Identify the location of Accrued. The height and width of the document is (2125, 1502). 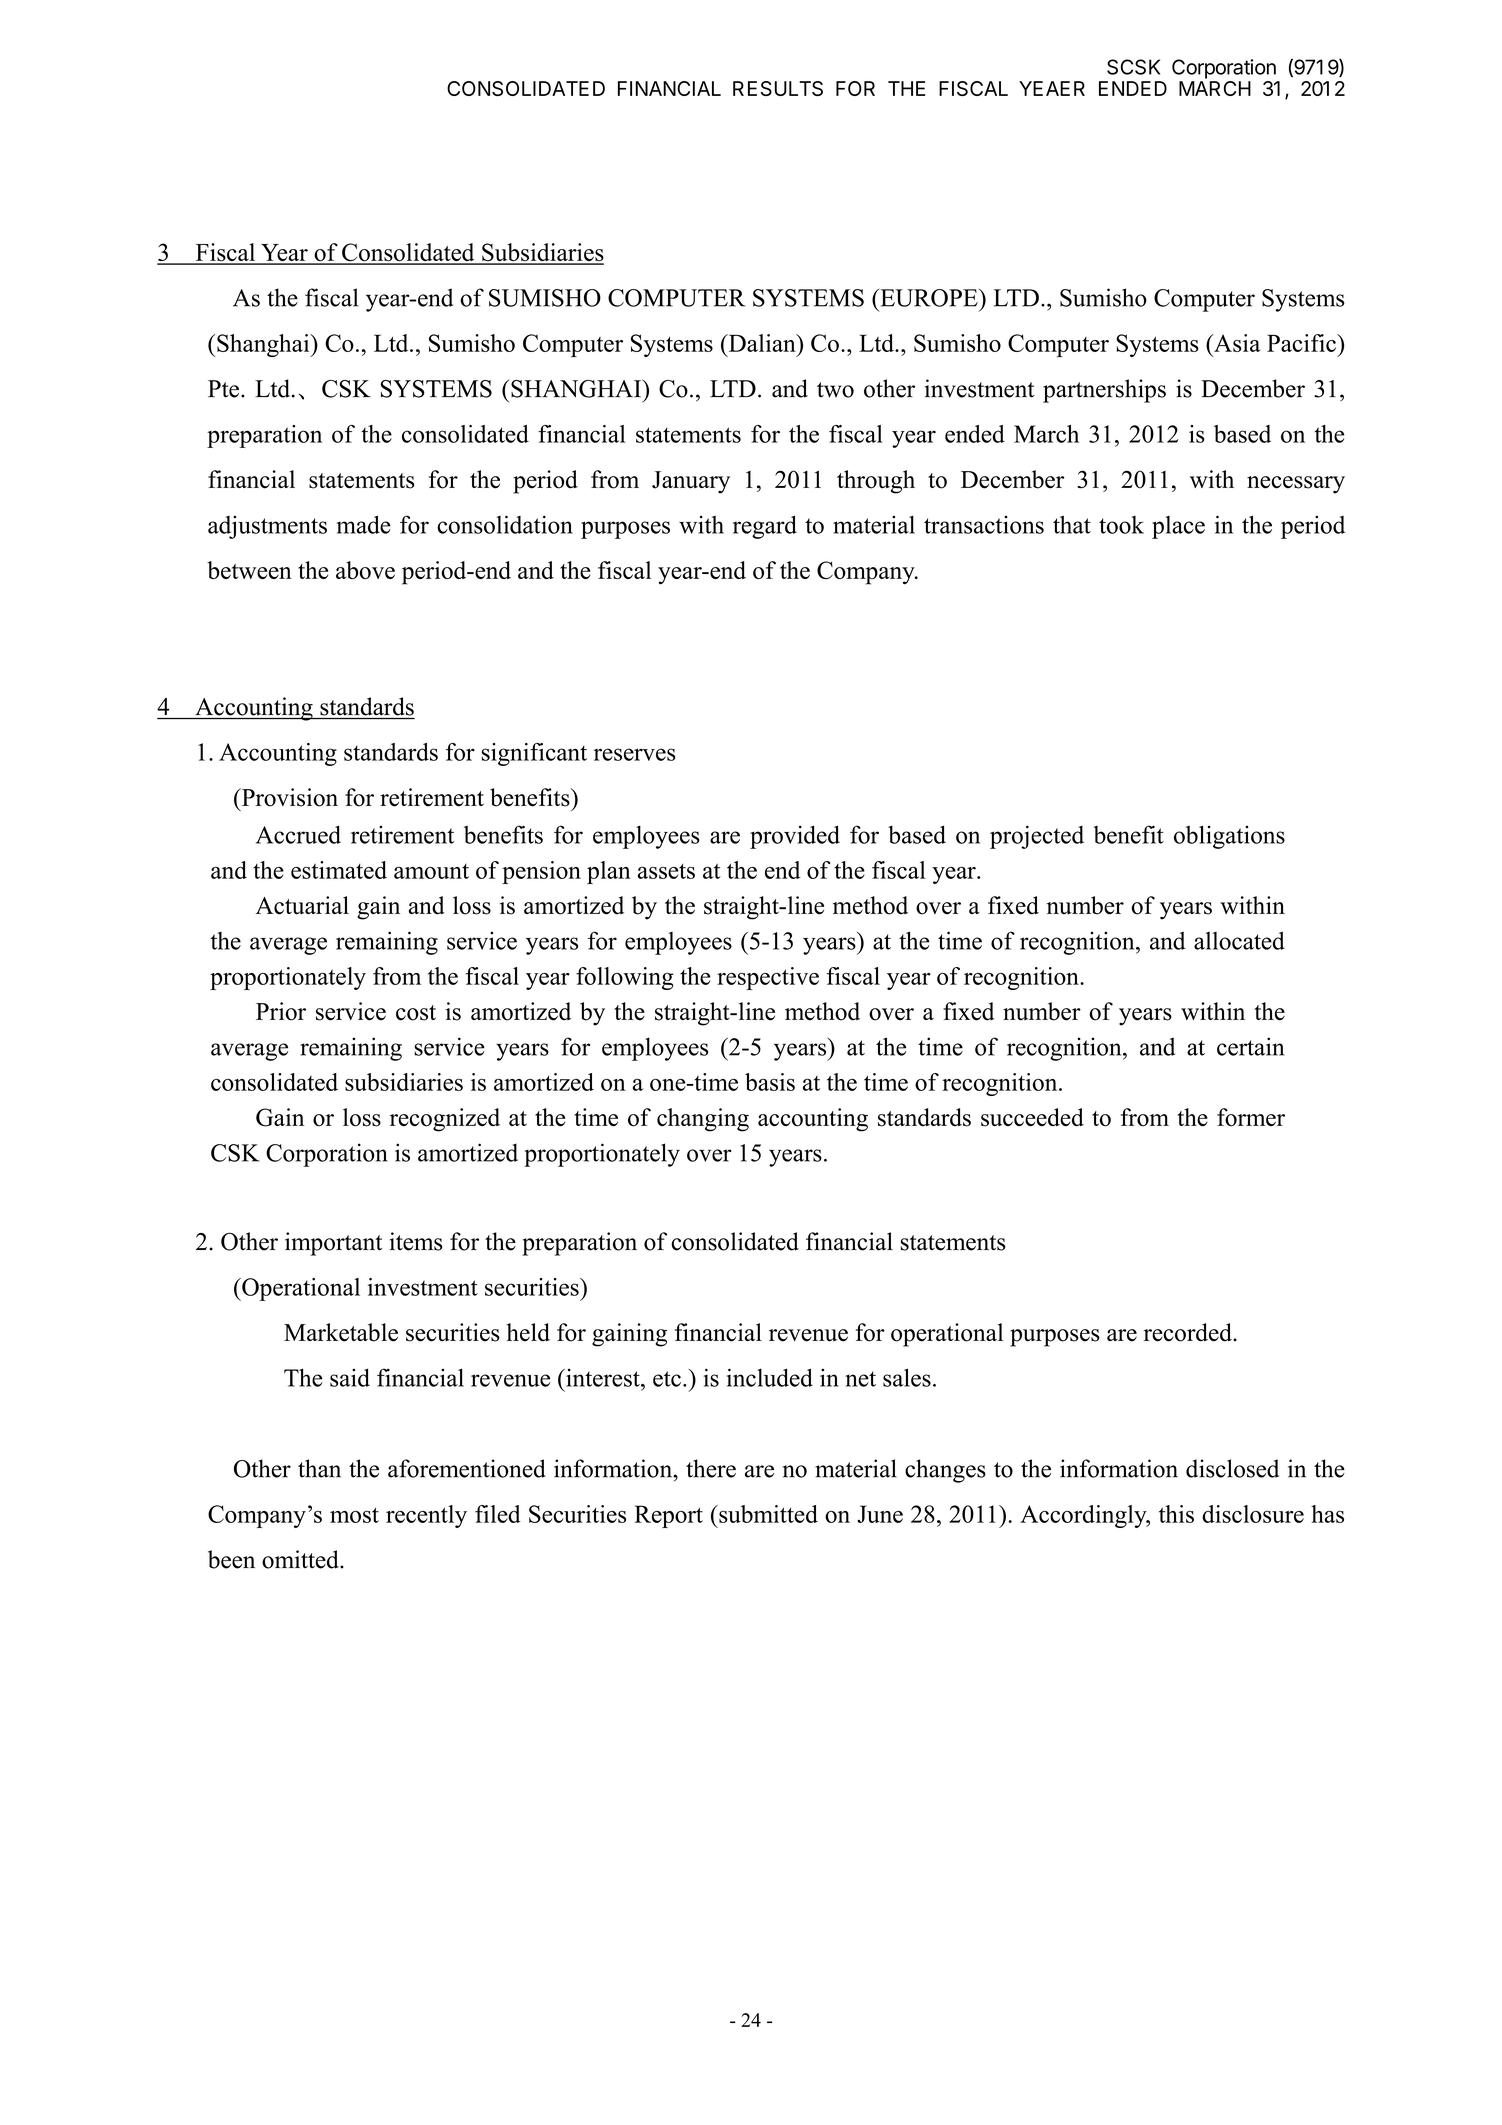
(298, 834).
